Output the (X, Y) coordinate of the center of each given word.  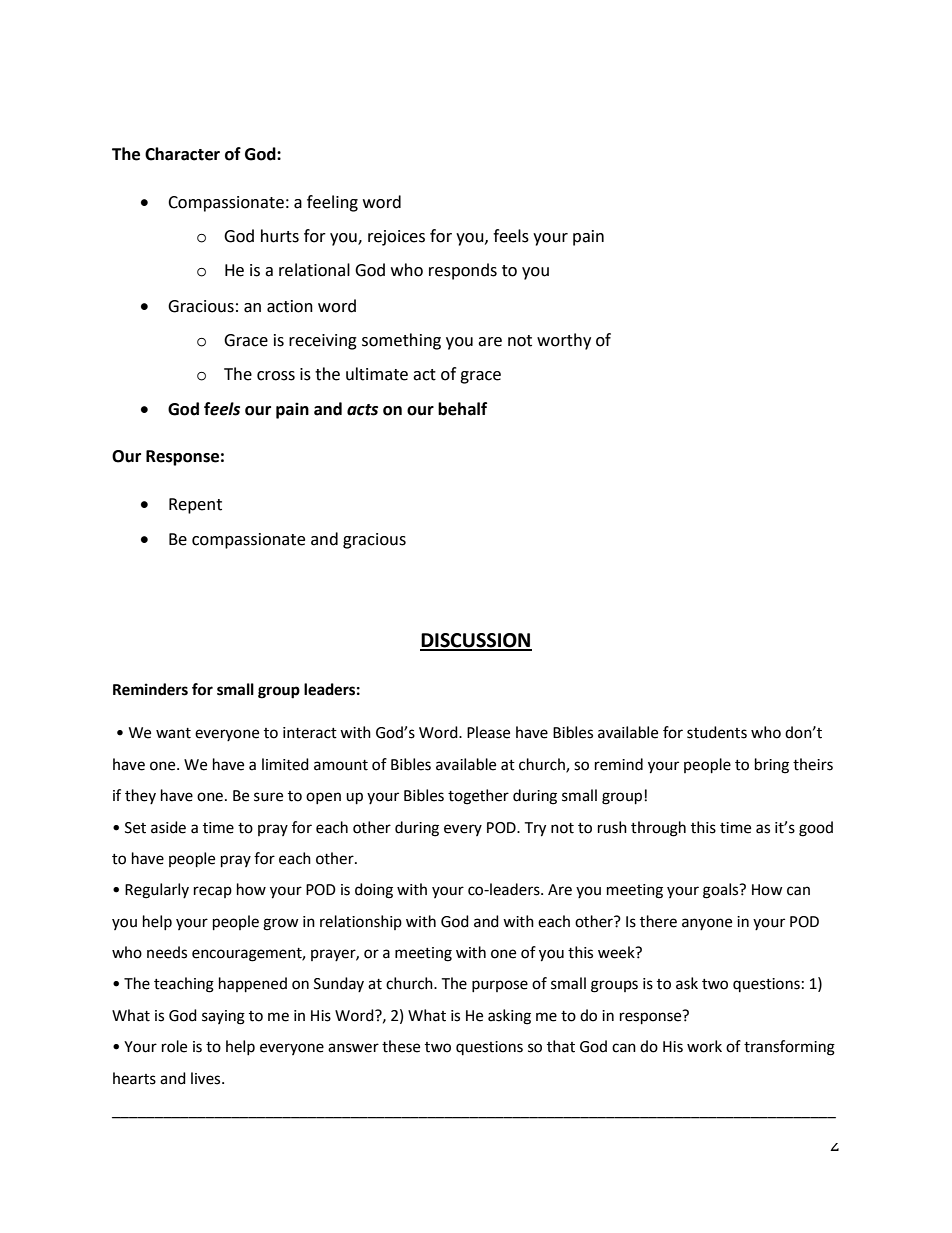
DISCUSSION (476, 641)
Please (488, 732)
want (173, 733)
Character (182, 154)
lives (207, 1078)
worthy (564, 341)
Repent (195, 506)
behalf (462, 409)
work (704, 1046)
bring (772, 766)
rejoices (396, 238)
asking (509, 1017)
